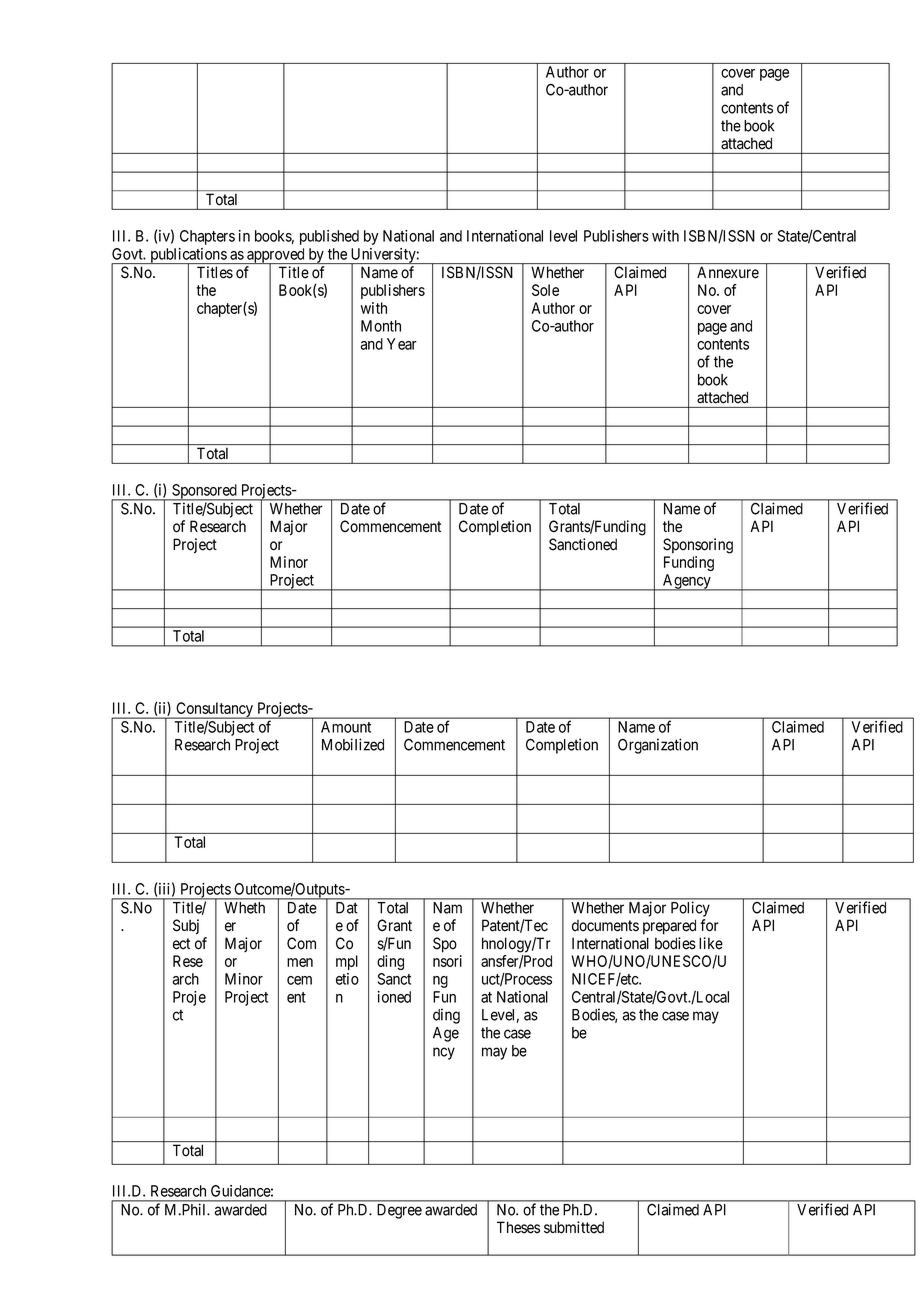 The width and height of the image is (924, 1308). Describe the element at coordinates (669, 927) in the image. I see `prepared` at that location.
